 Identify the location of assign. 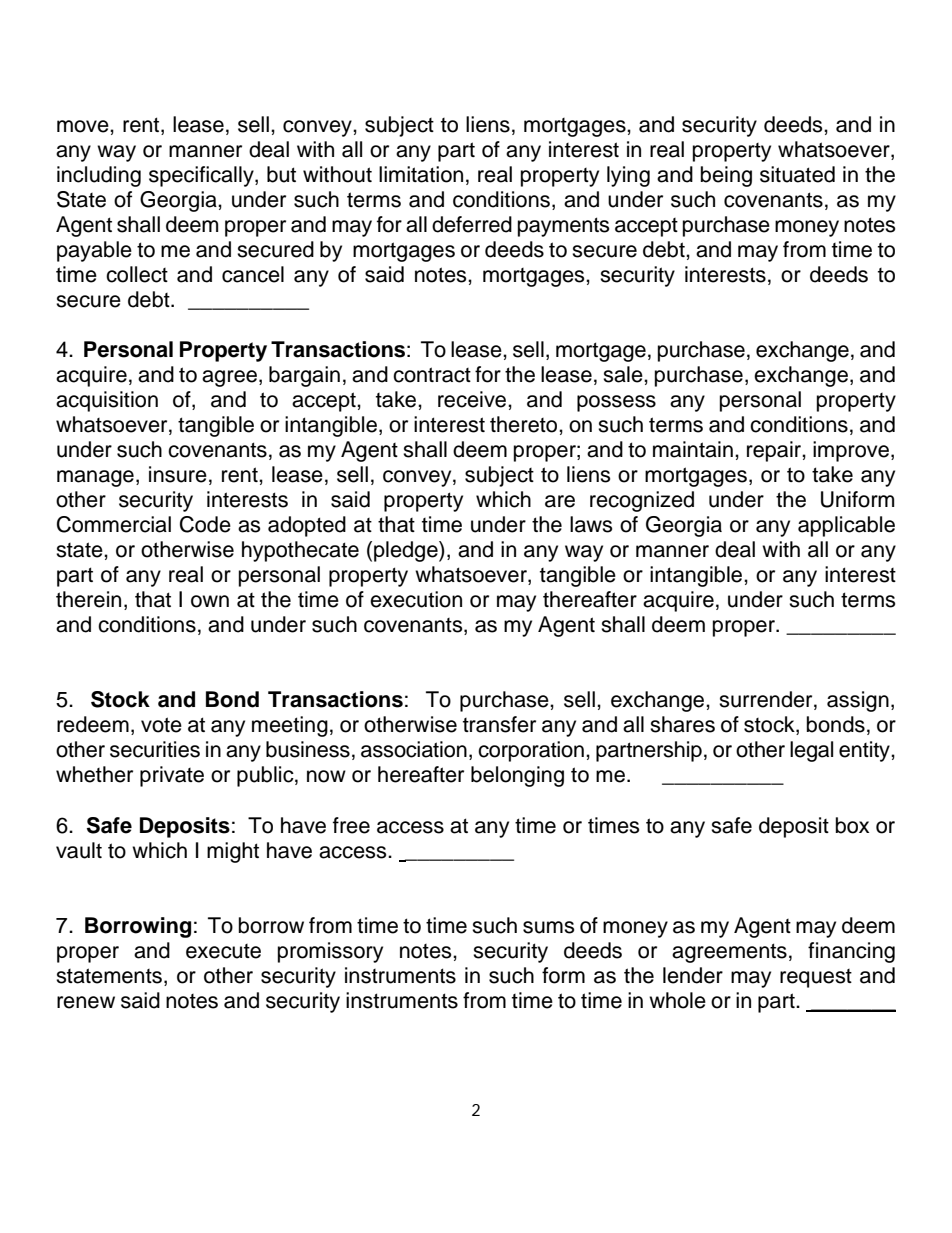
(858, 701).
